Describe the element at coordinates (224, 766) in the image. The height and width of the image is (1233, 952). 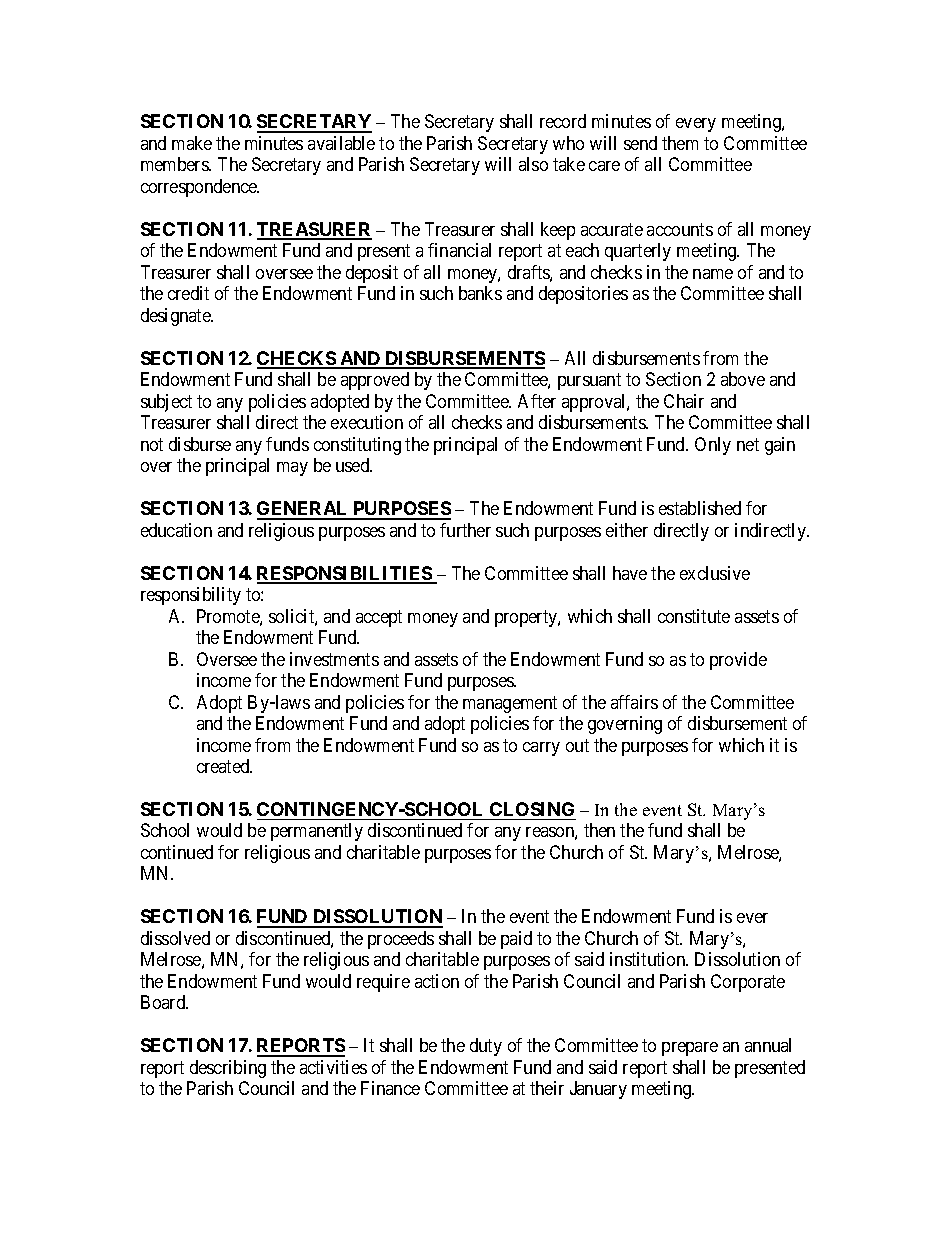
I see `created` at that location.
